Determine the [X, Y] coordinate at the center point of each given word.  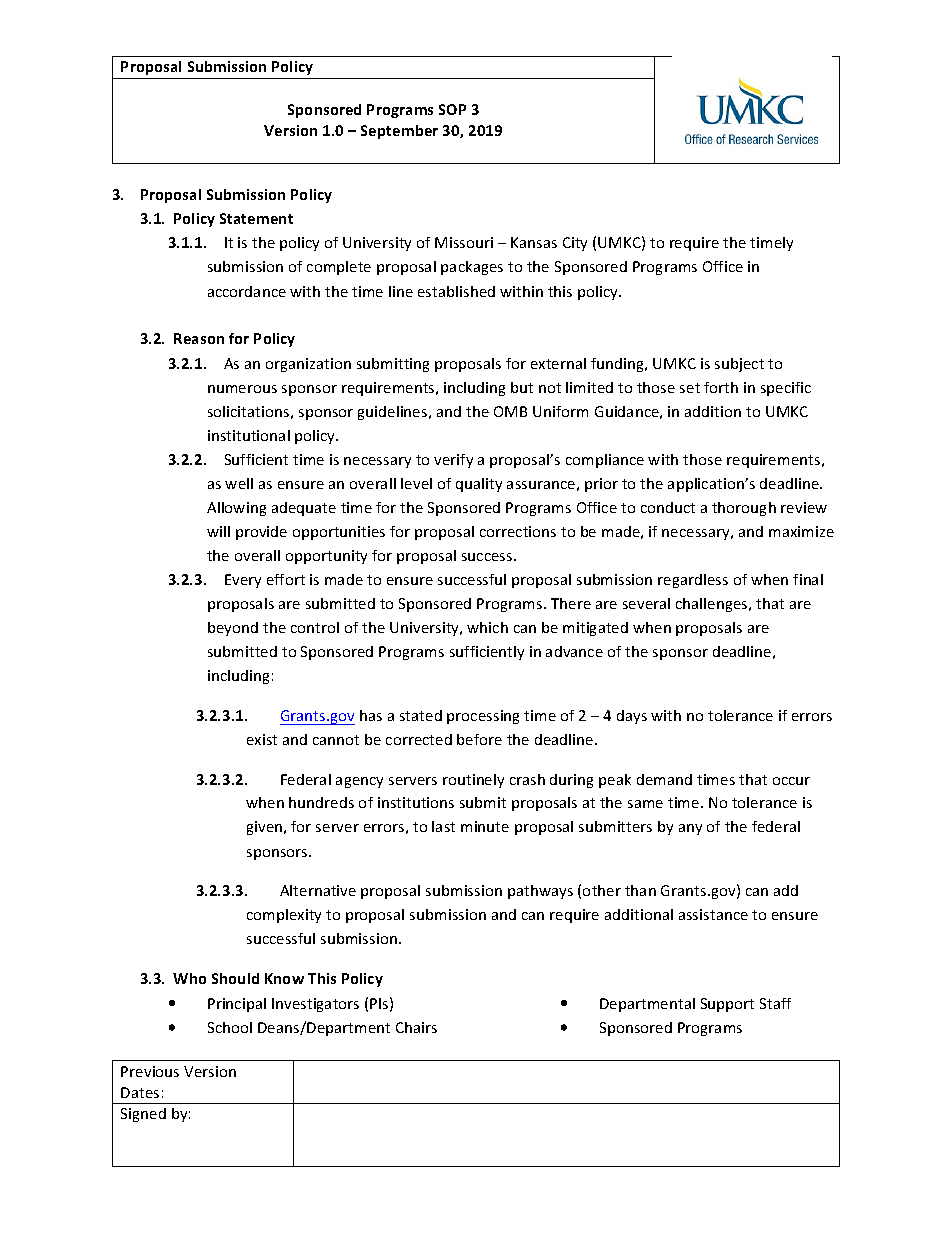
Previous [150, 1071]
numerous [242, 389]
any [690, 829]
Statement [256, 218]
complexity [284, 916]
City [575, 244]
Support [727, 1005]
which [487, 627]
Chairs [416, 1027]
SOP [452, 109]
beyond [233, 629]
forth [721, 387]
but [522, 387]
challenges [713, 605]
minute [485, 826]
